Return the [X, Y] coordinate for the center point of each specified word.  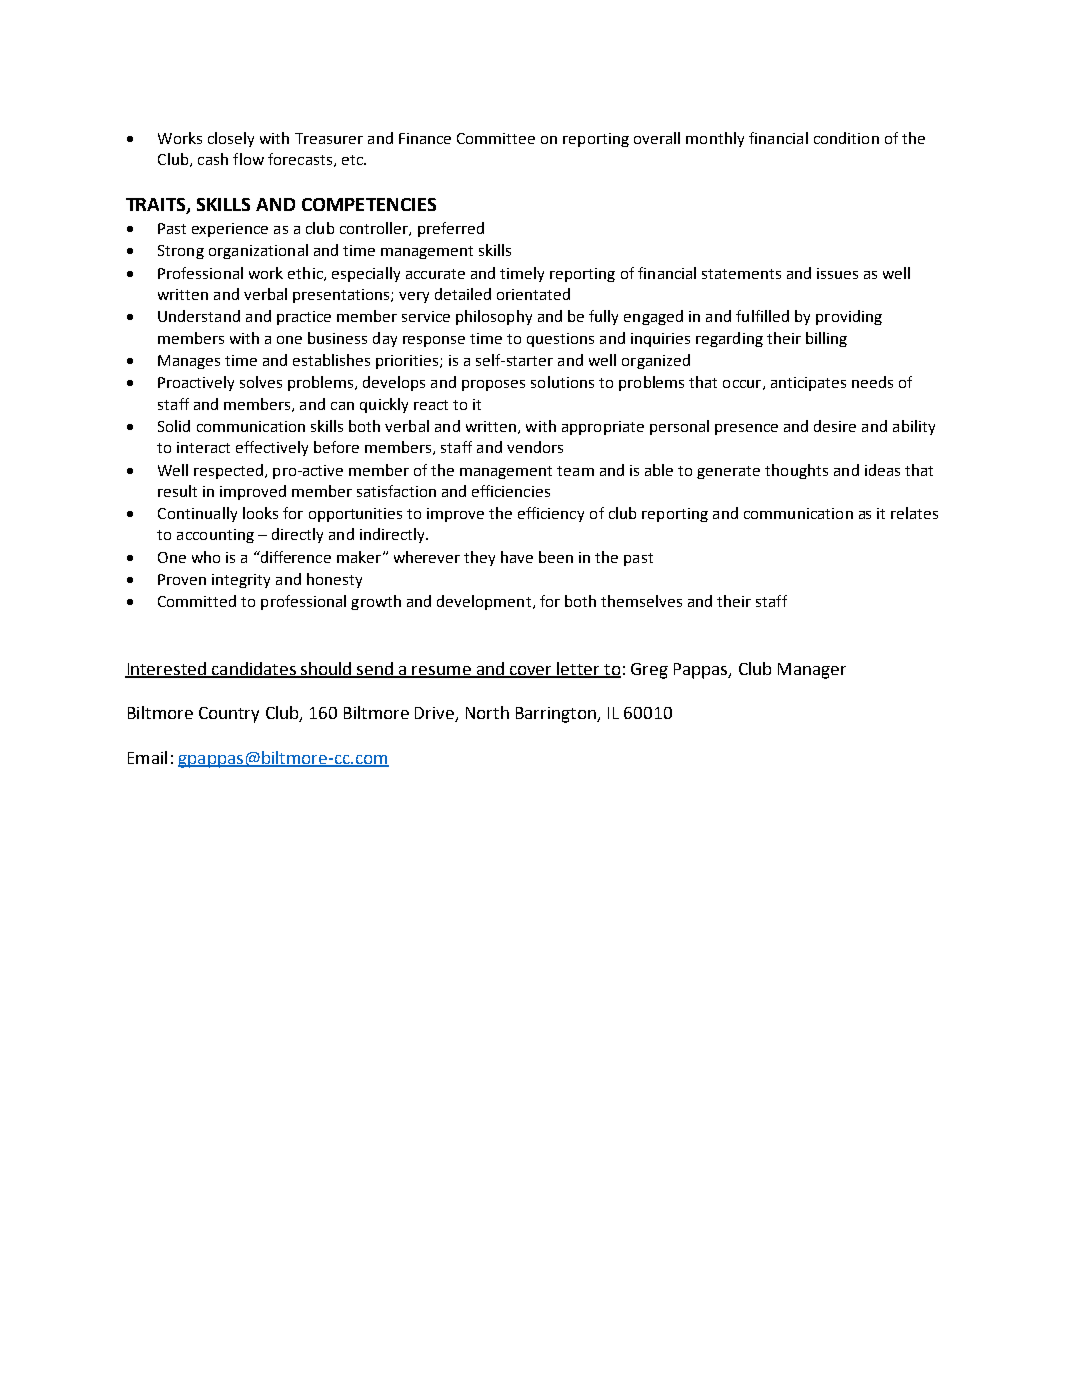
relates [914, 513]
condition [846, 138]
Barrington [557, 715]
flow [248, 159]
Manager [812, 671]
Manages [189, 362]
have [517, 557]
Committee [496, 138]
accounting [215, 536]
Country [229, 715]
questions [560, 340]
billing [826, 339]
